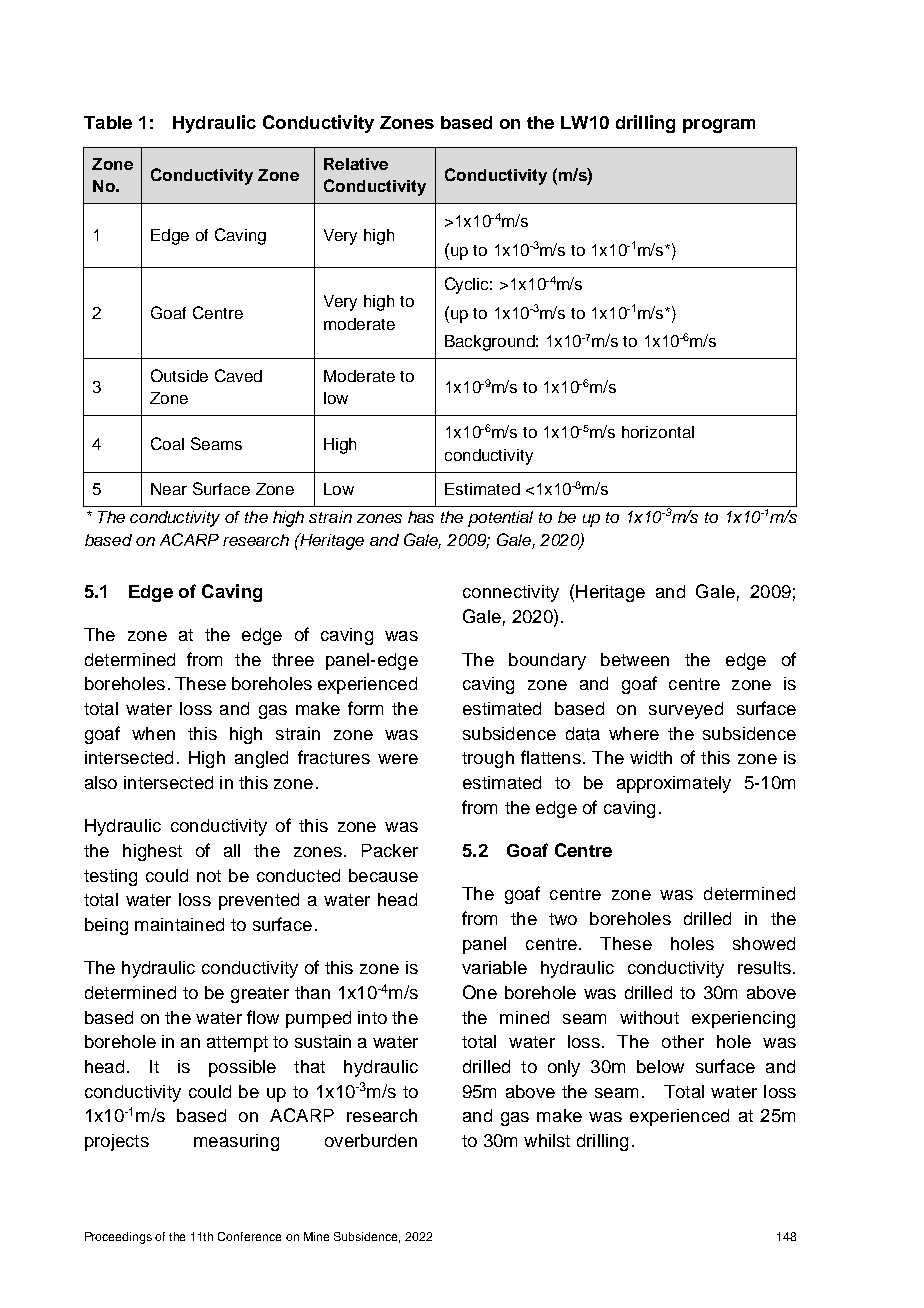 The height and width of the document is (1308, 924). What do you see at coordinates (108, 122) in the document?
I see `Table` at bounding box center [108, 122].
